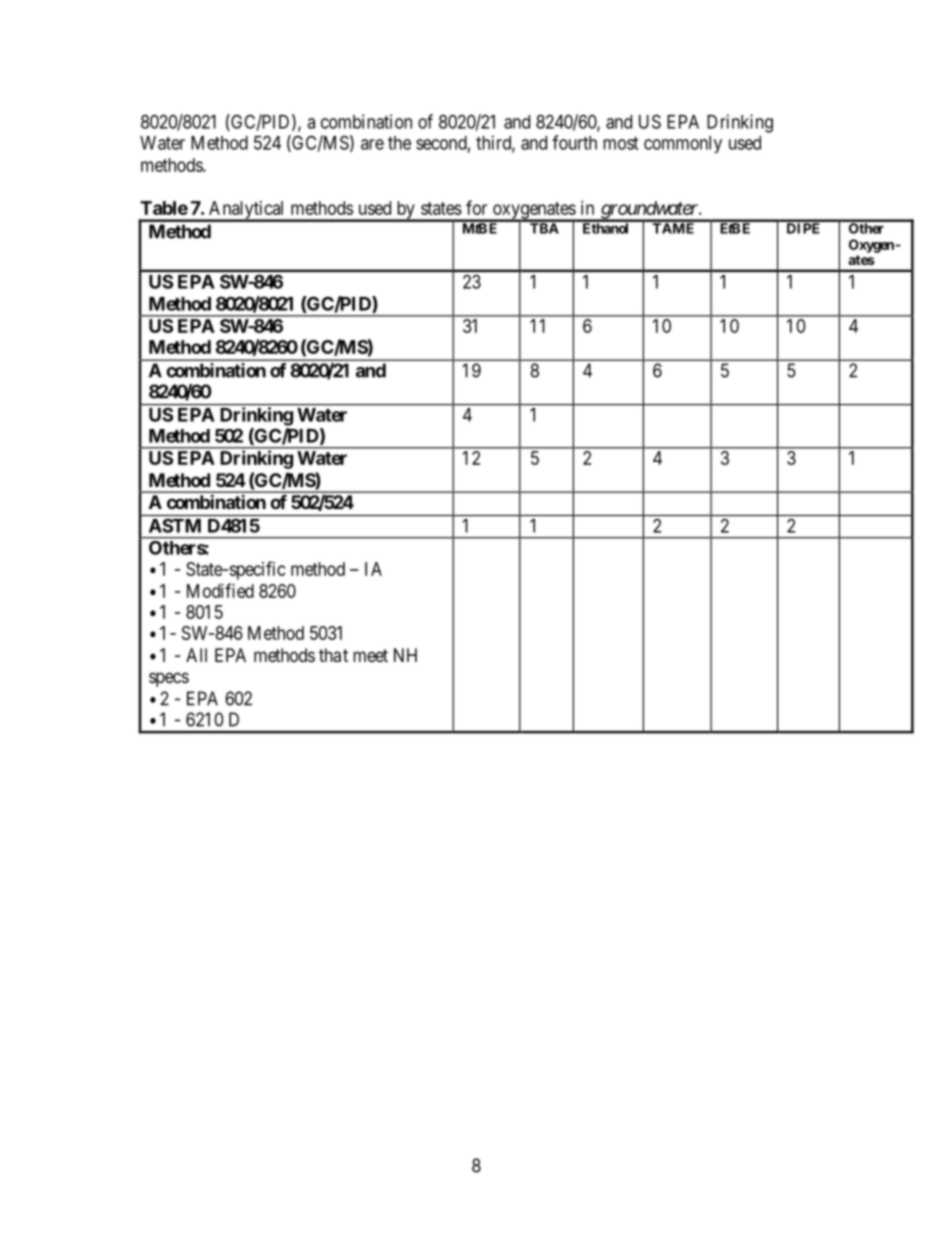  Describe the element at coordinates (620, 143) in the screenshot. I see `most` at that location.
